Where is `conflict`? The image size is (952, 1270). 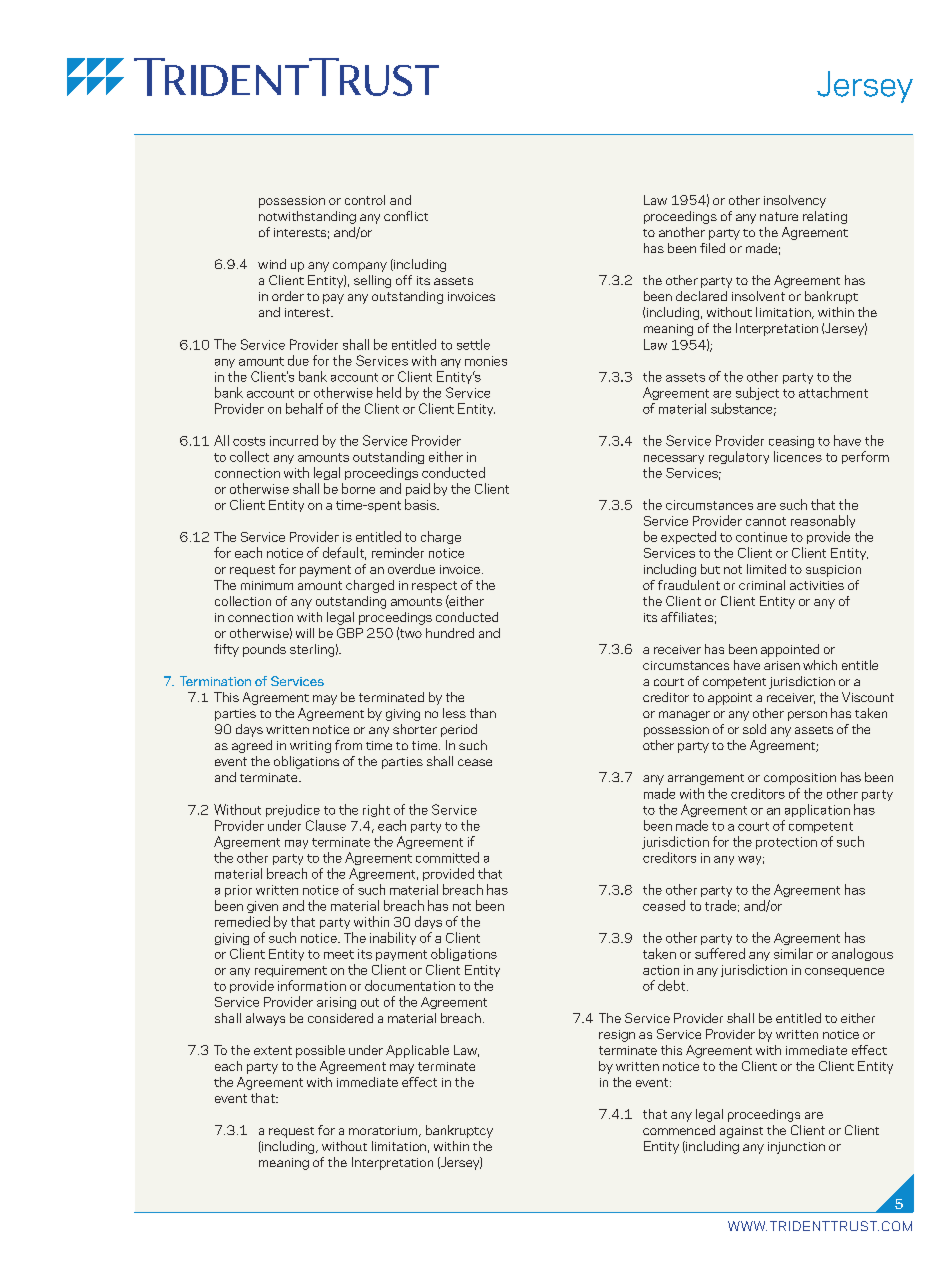
conflict is located at coordinates (406, 216).
